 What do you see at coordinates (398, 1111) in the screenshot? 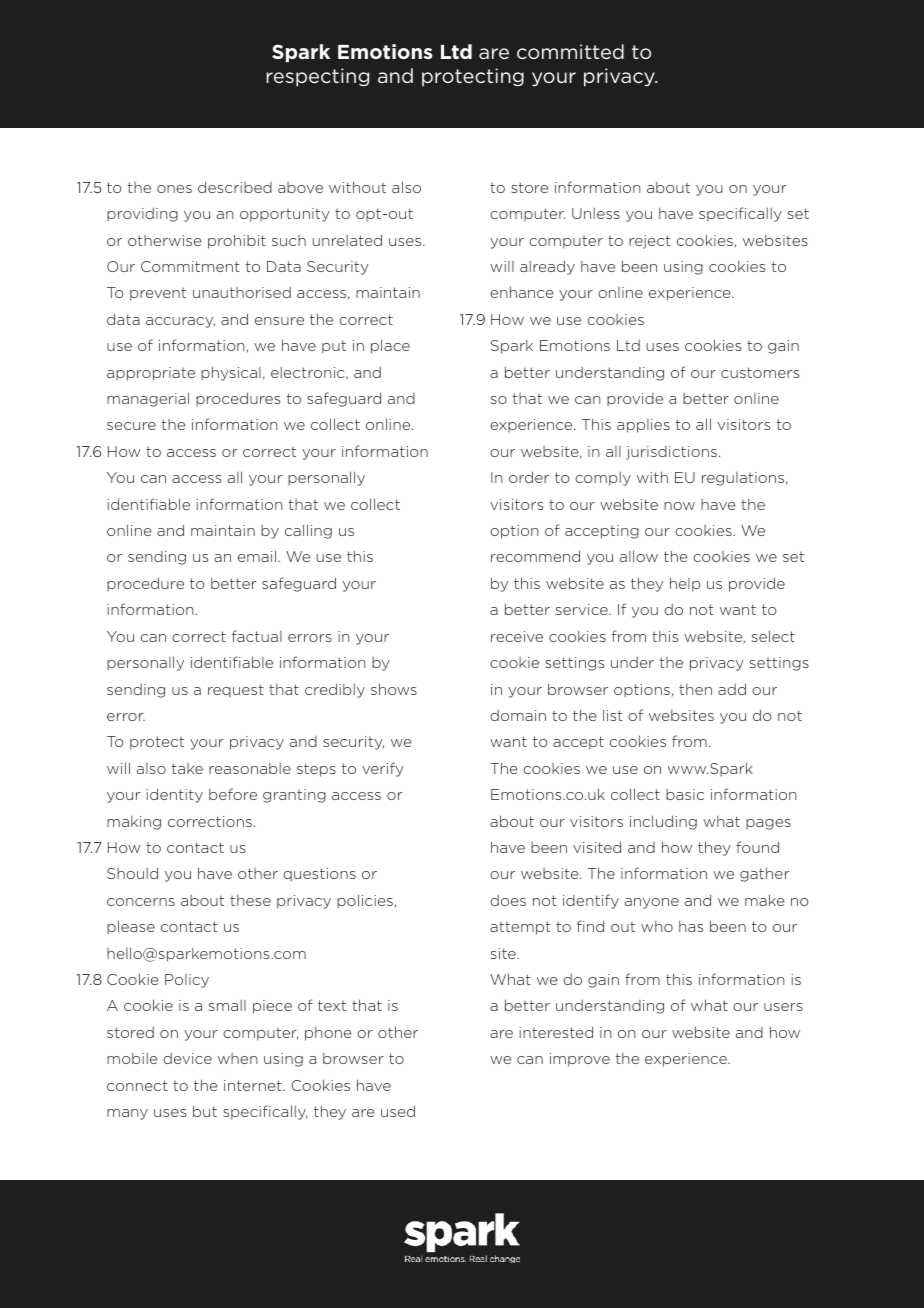
I see `used` at bounding box center [398, 1111].
